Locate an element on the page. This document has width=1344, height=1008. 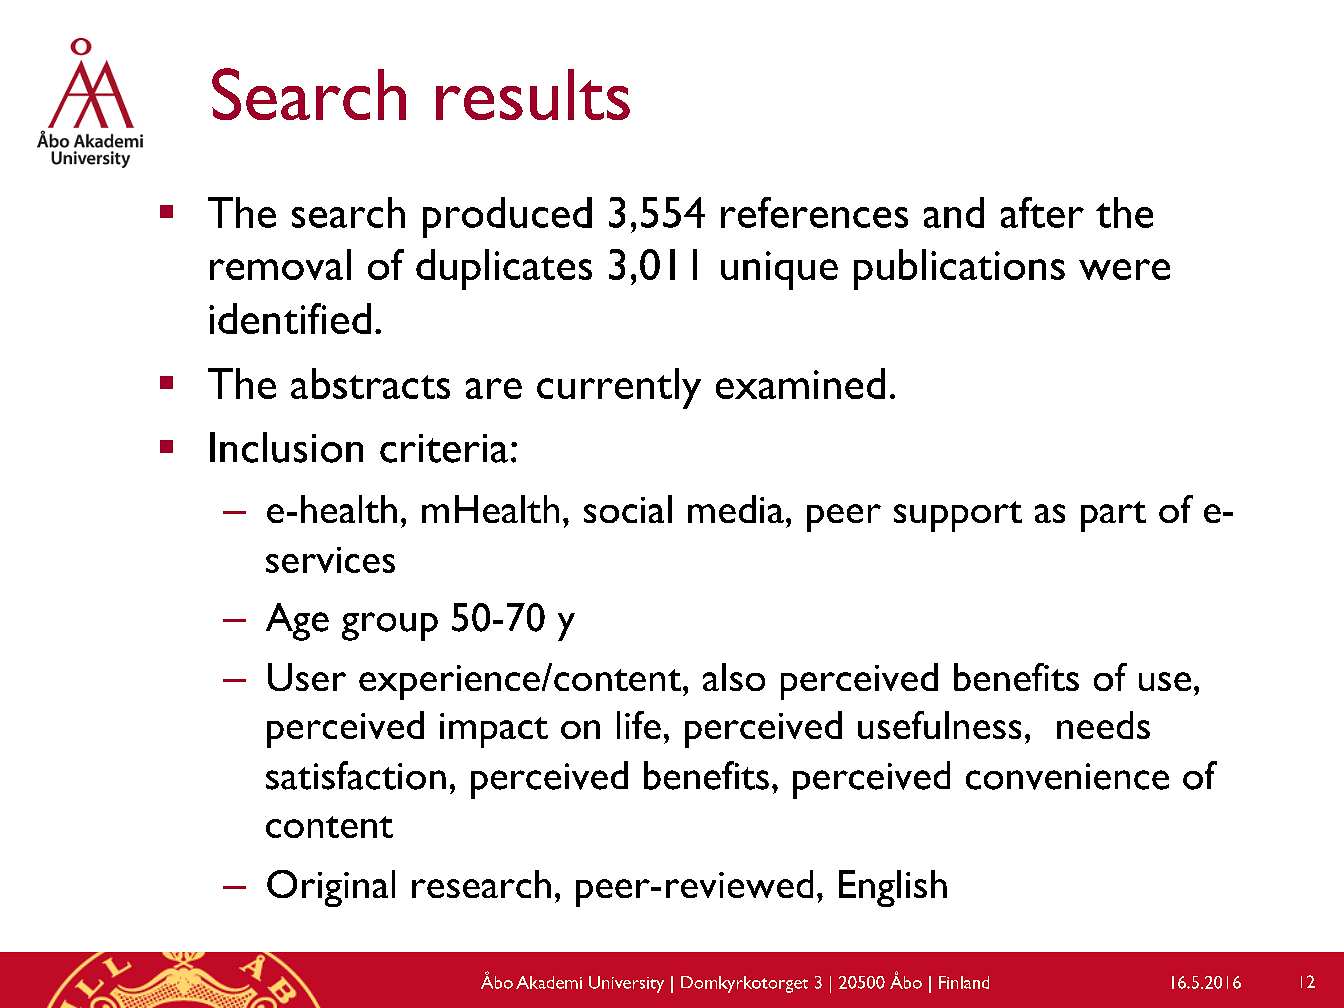
support is located at coordinates (958, 516).
